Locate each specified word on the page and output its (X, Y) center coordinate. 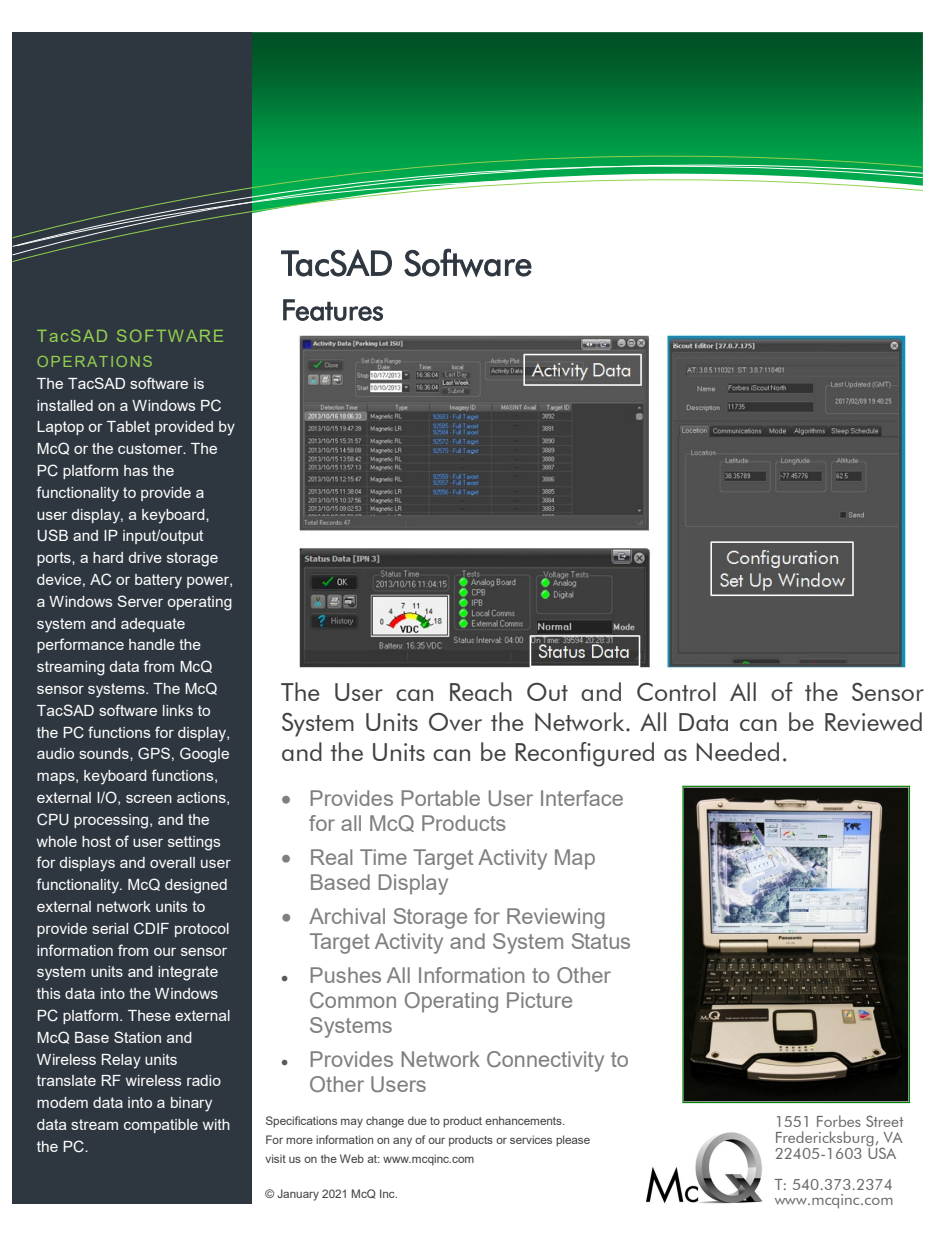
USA (881, 1152)
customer (151, 448)
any (402, 1142)
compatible (161, 1126)
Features (333, 310)
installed (65, 405)
